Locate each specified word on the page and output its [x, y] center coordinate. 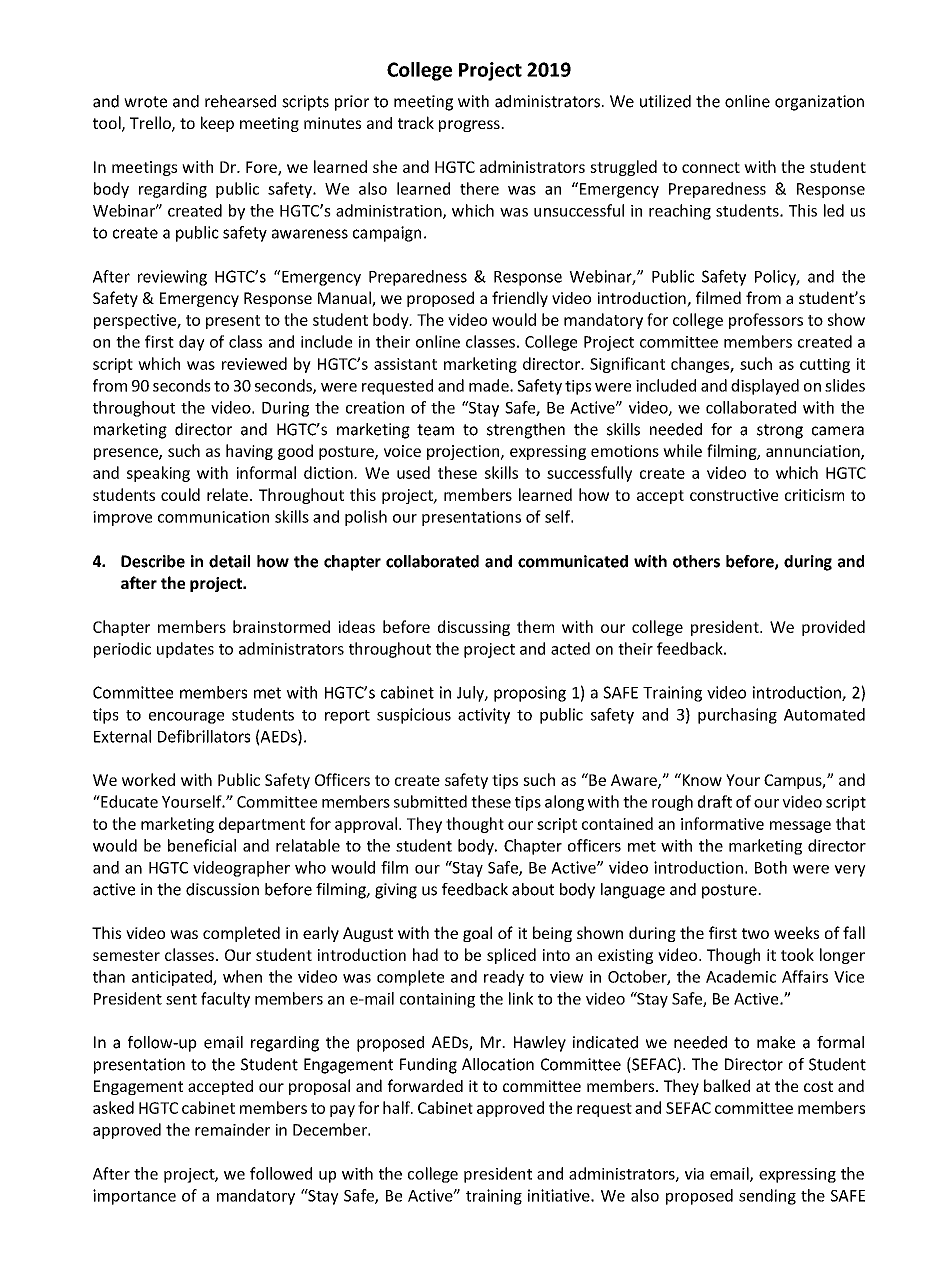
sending [767, 1197]
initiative [560, 1195]
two [755, 933]
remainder [232, 1129]
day [192, 343]
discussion [222, 889]
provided [833, 628]
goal [477, 934]
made [490, 385]
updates [185, 650]
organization [819, 103]
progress [470, 126]
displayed [765, 387]
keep [217, 124]
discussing [474, 628]
